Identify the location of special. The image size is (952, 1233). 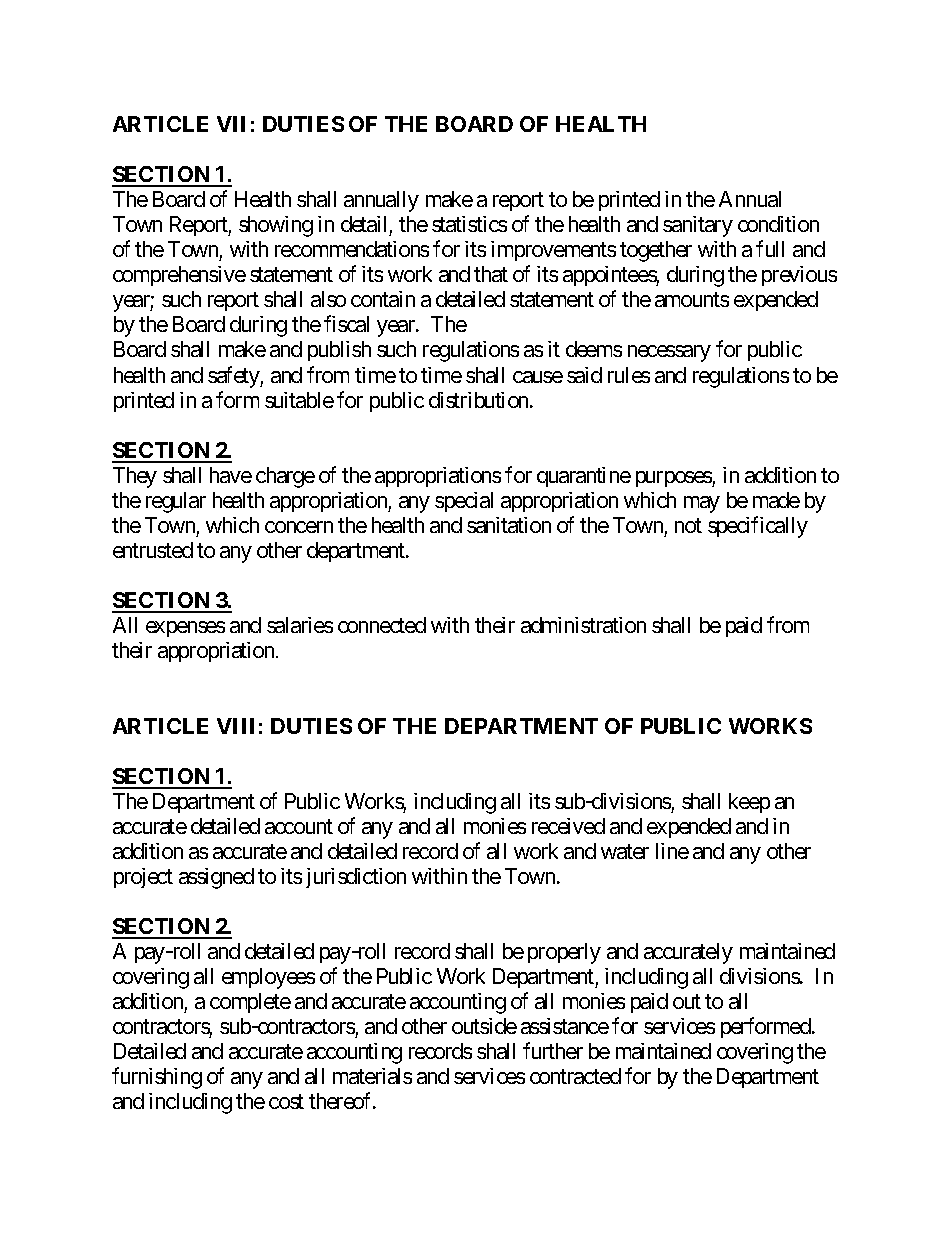
(464, 502).
